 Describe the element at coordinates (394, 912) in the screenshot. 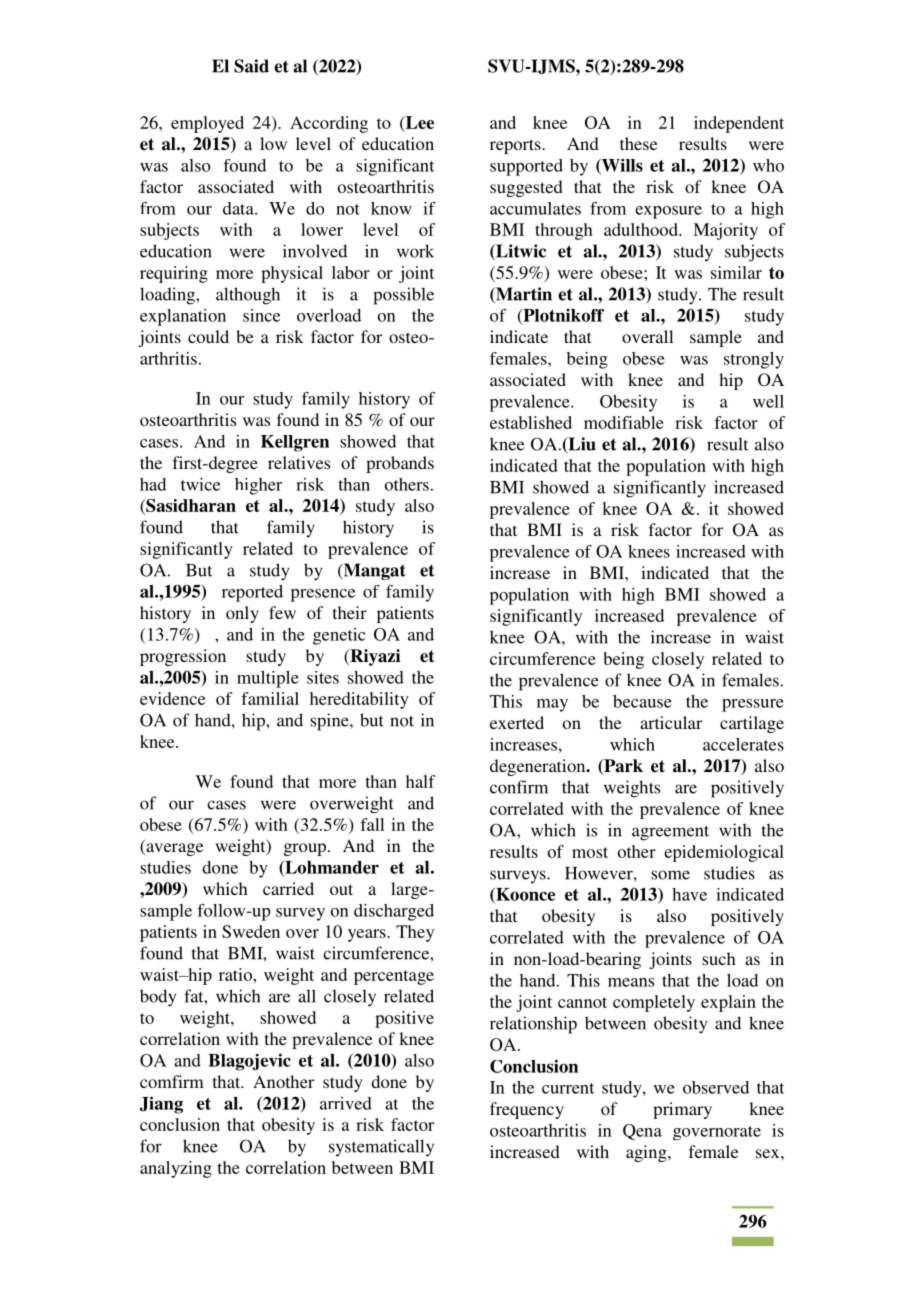

I see `discharged` at that location.
